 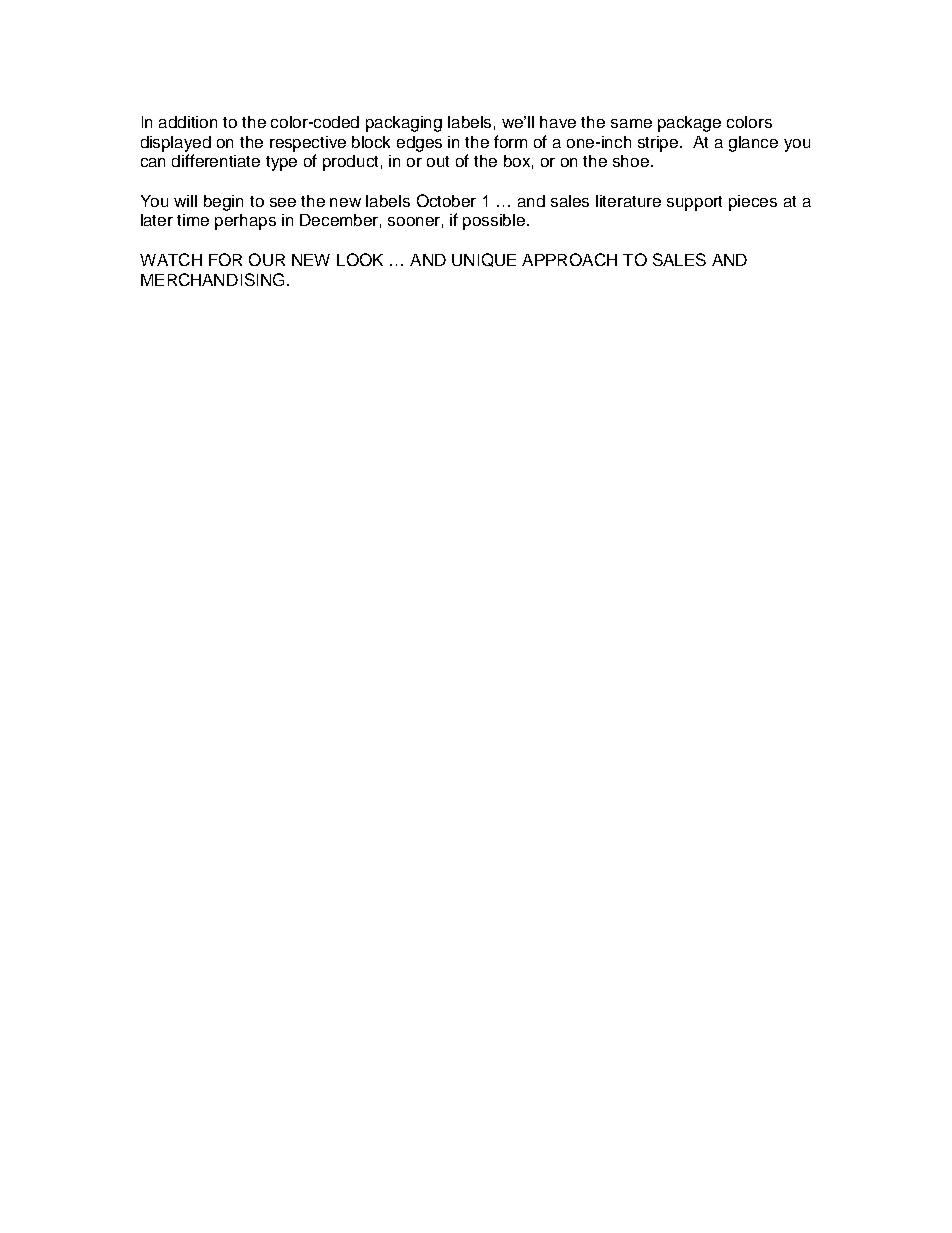 What do you see at coordinates (495, 222) in the page?
I see `possible` at bounding box center [495, 222].
